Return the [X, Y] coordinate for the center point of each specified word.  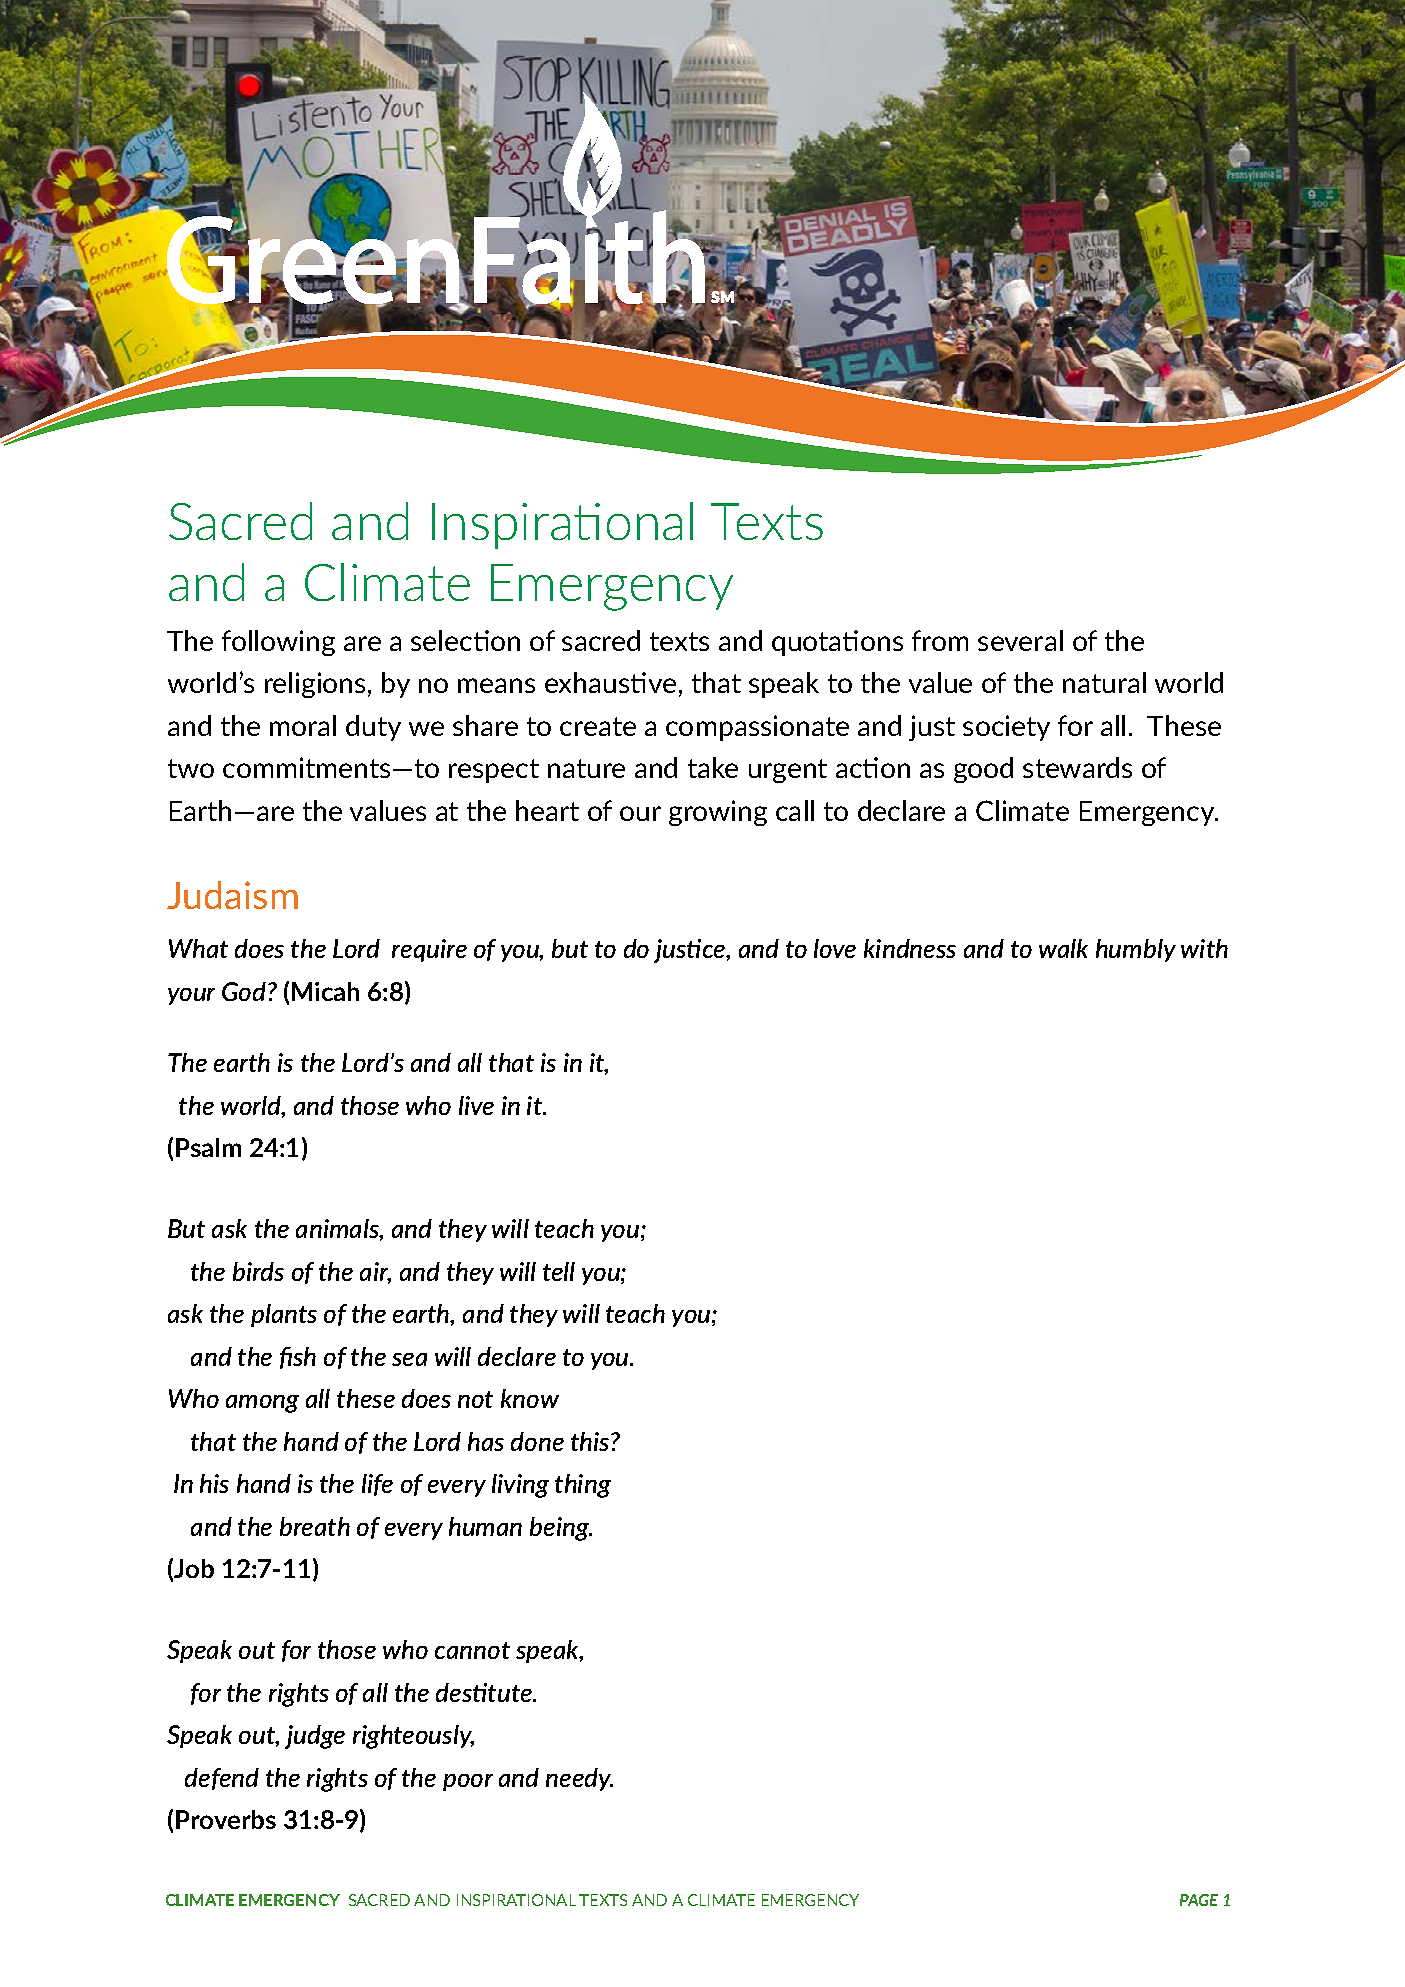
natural [1104, 682]
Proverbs [226, 1819]
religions [315, 685]
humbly [1136, 950]
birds [258, 1271]
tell [559, 1271]
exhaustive [610, 682]
